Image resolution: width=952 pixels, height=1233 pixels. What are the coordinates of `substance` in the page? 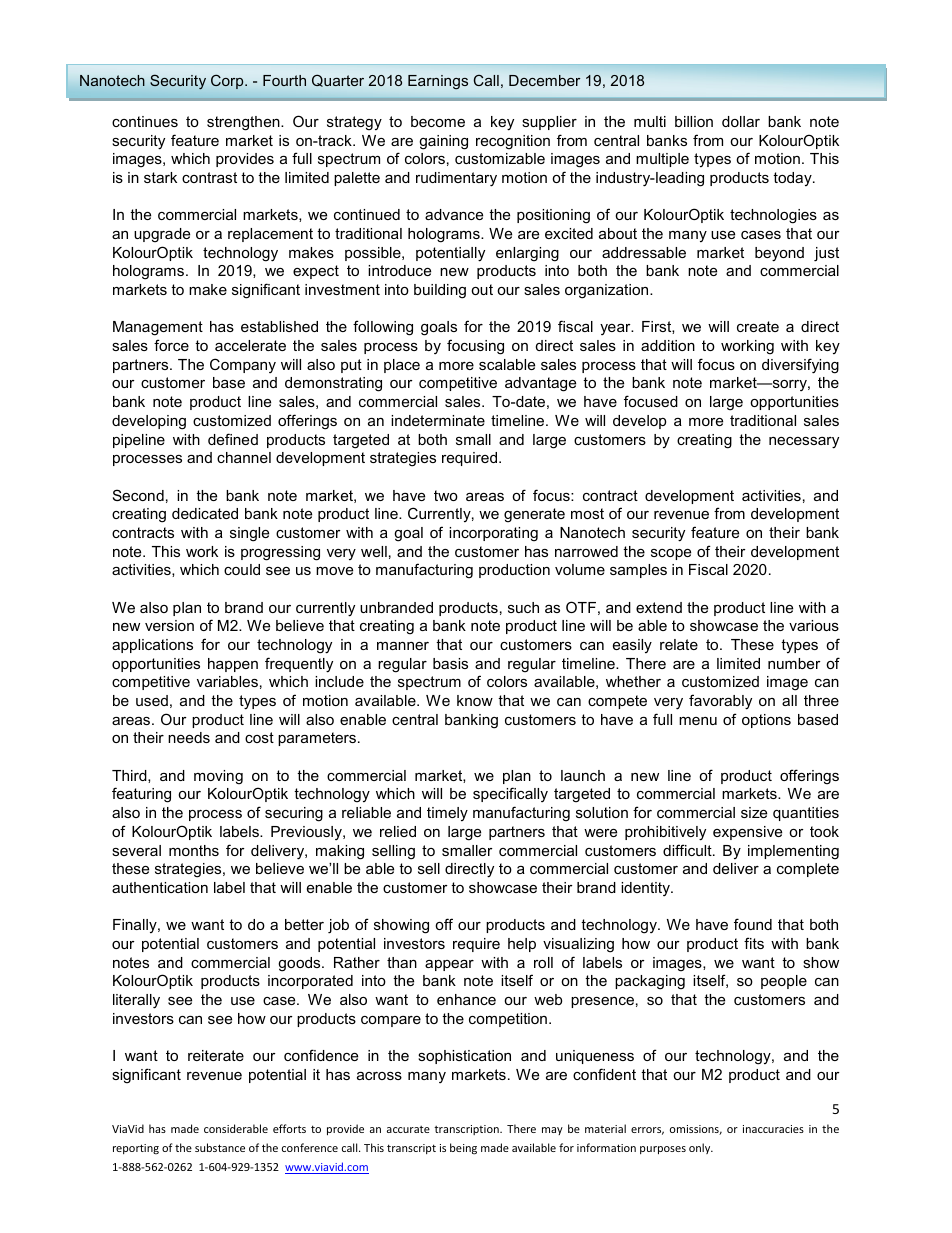 It's located at (220, 1147).
